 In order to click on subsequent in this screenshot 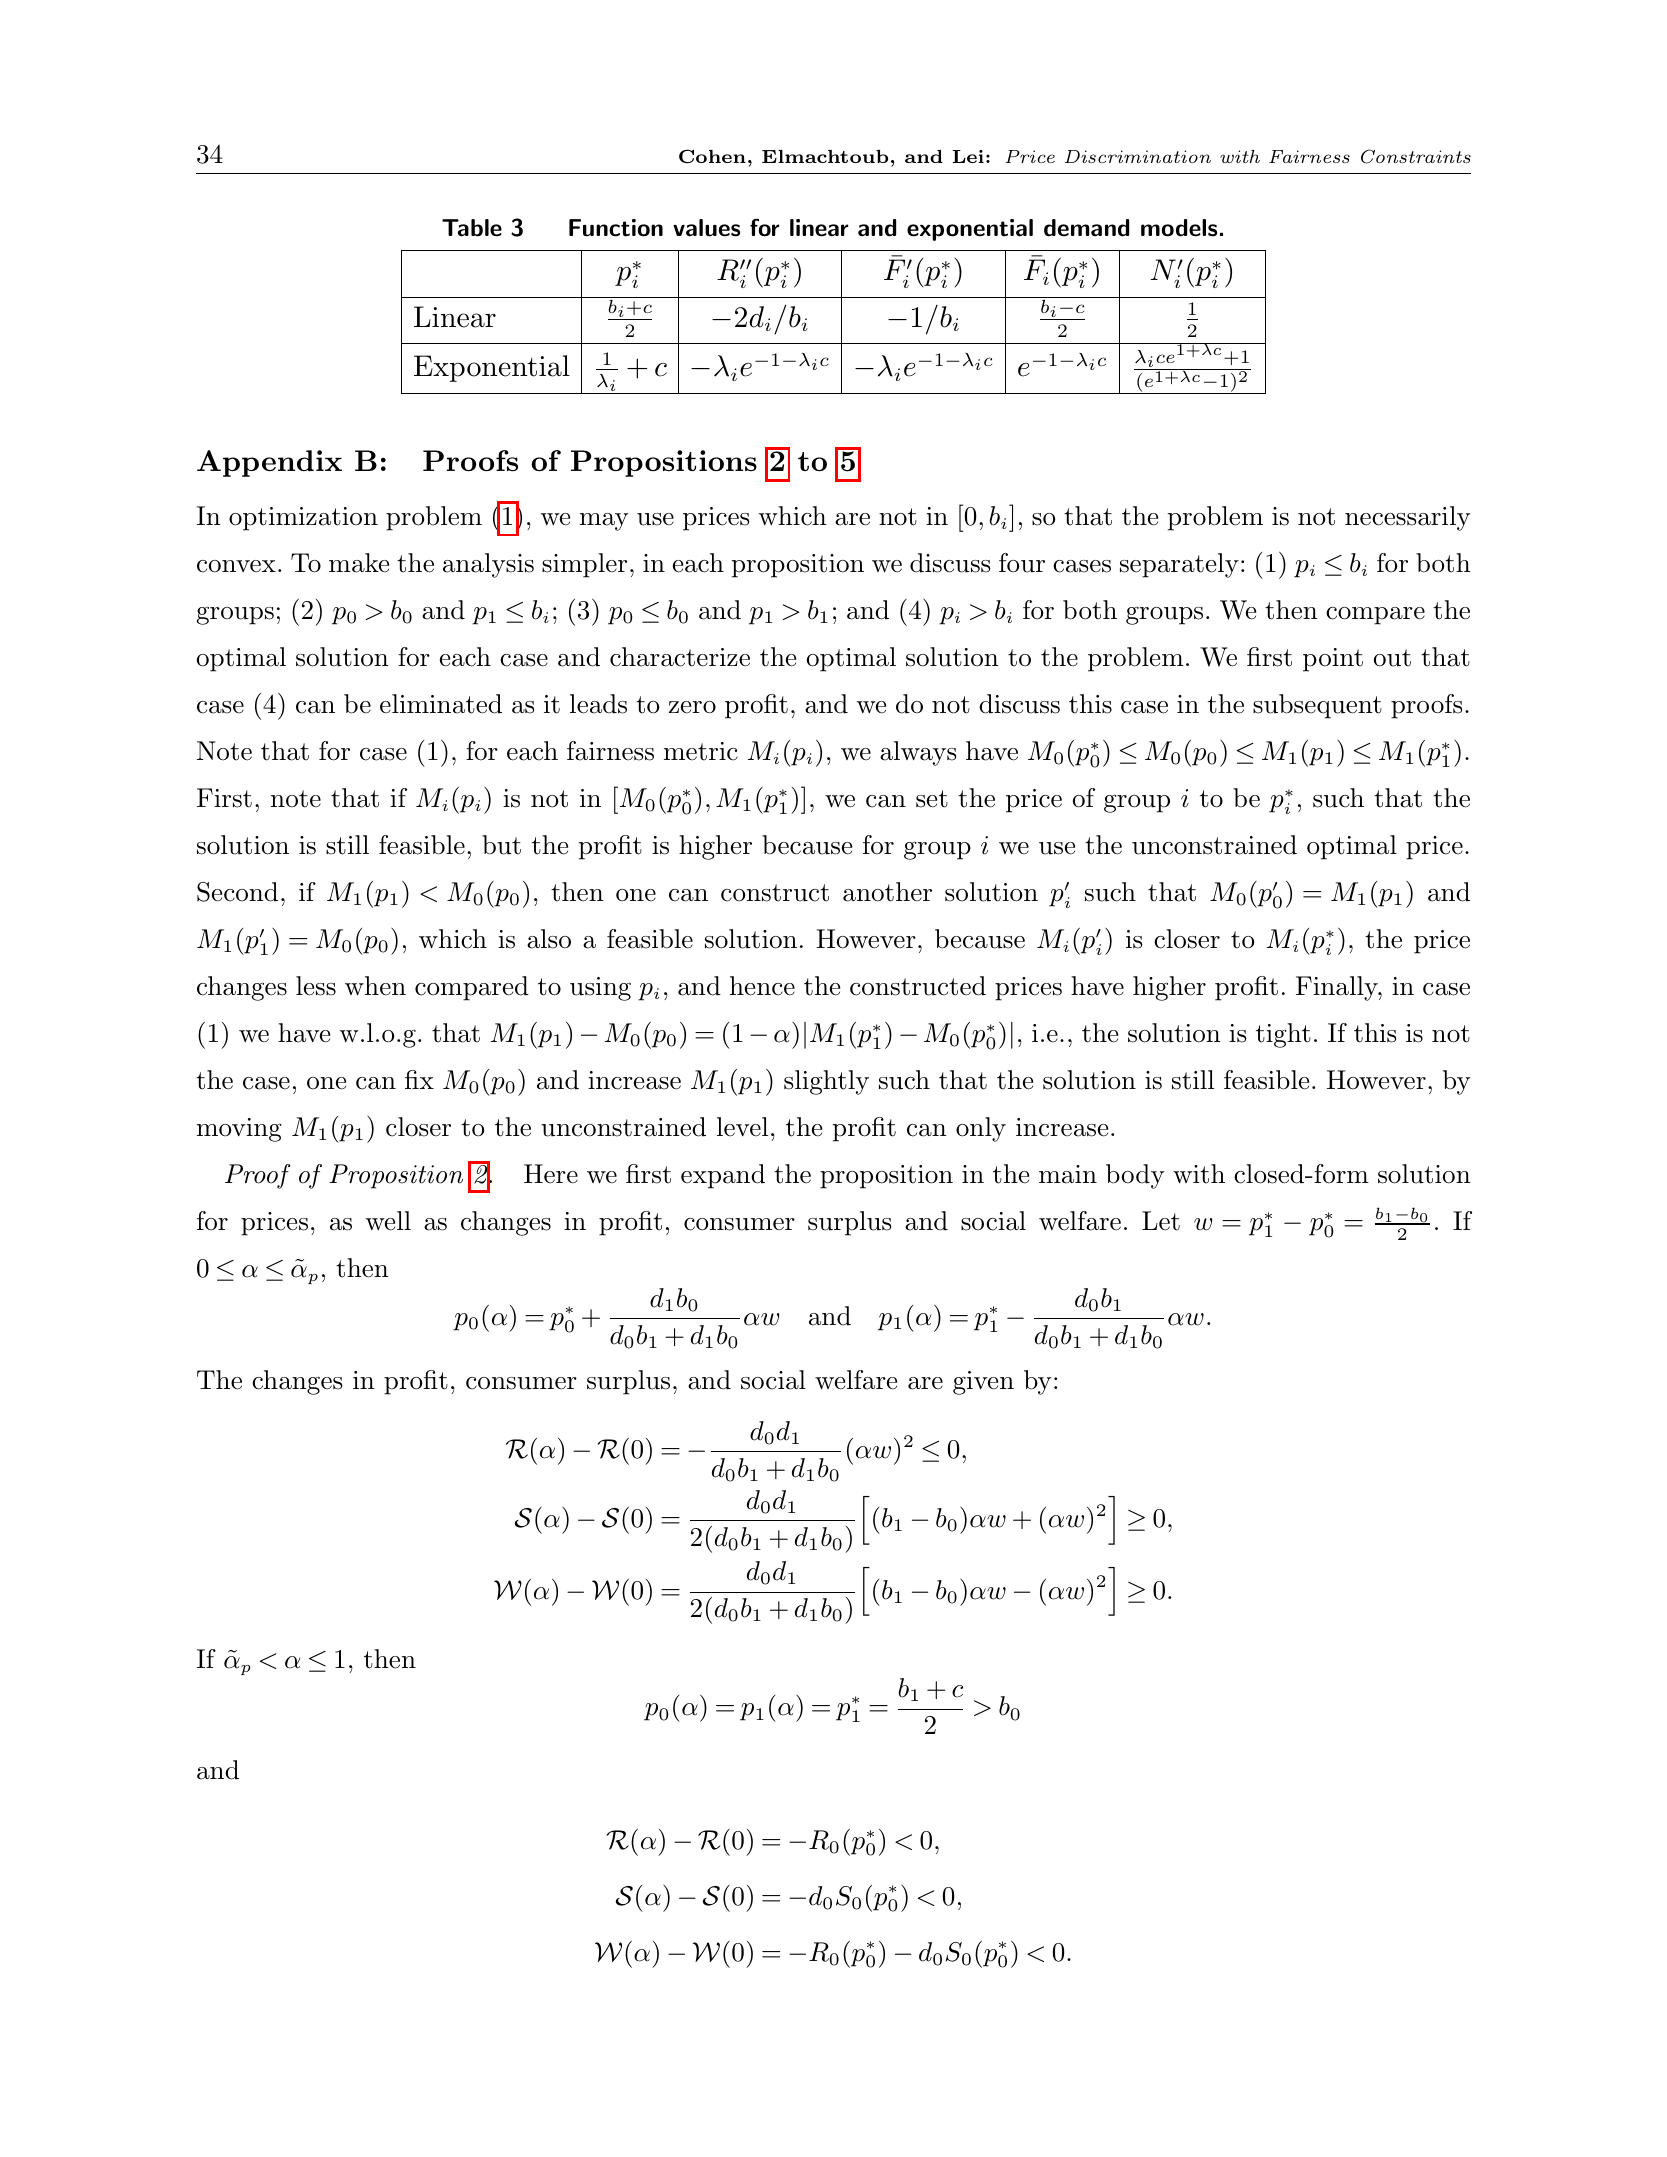, I will do `click(1317, 706)`.
